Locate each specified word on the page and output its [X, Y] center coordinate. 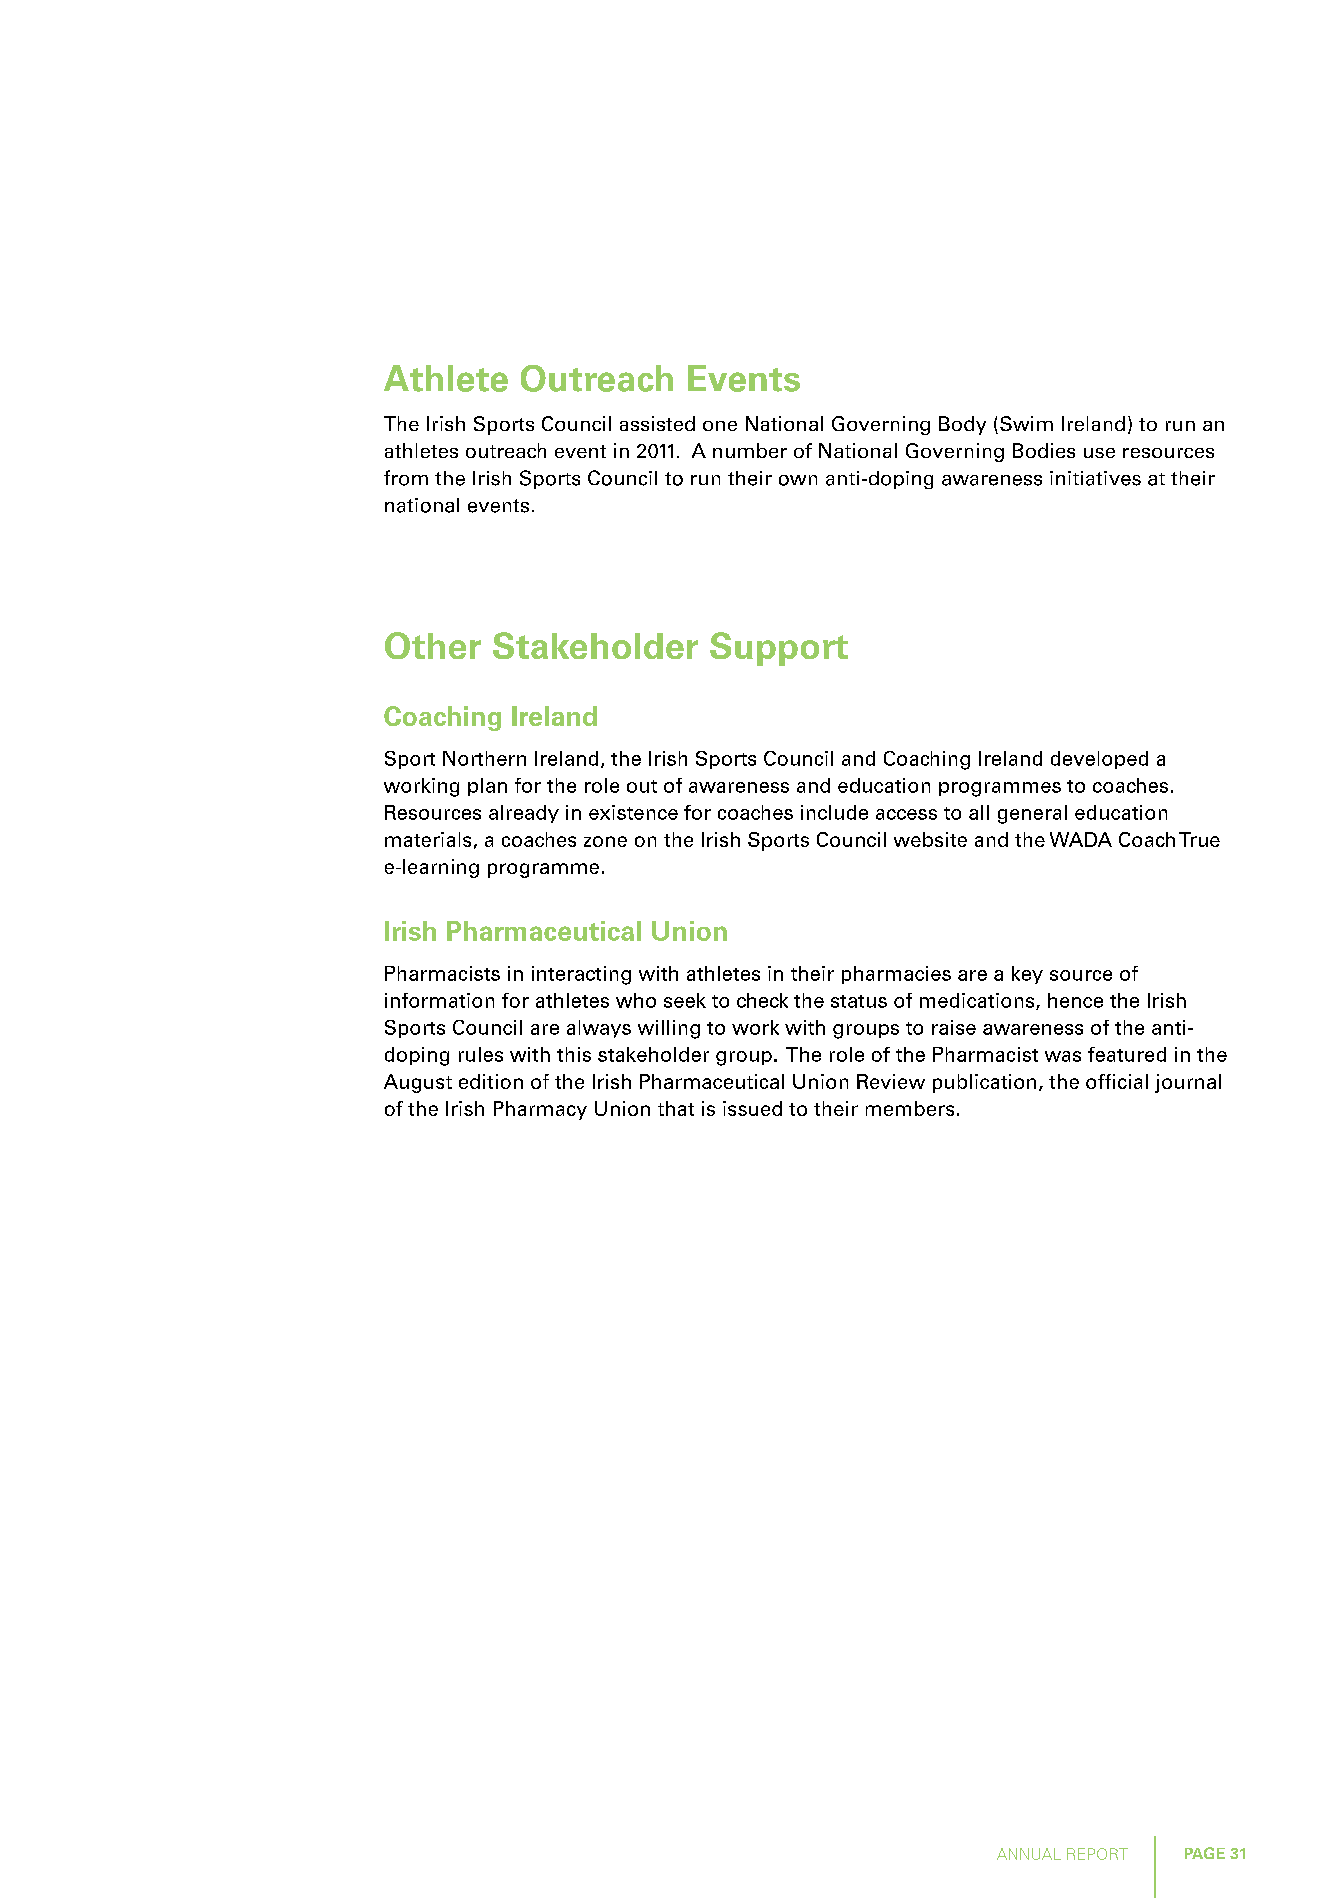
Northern [484, 758]
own [798, 480]
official [1117, 1081]
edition [491, 1081]
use [1099, 453]
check [762, 1000]
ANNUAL [1029, 1854]
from [406, 478]
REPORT [1097, 1854]
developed [1099, 760]
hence [1075, 1000]
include [834, 812]
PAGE [1205, 1853]
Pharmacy [540, 1110]
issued [752, 1108]
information [439, 1000]
